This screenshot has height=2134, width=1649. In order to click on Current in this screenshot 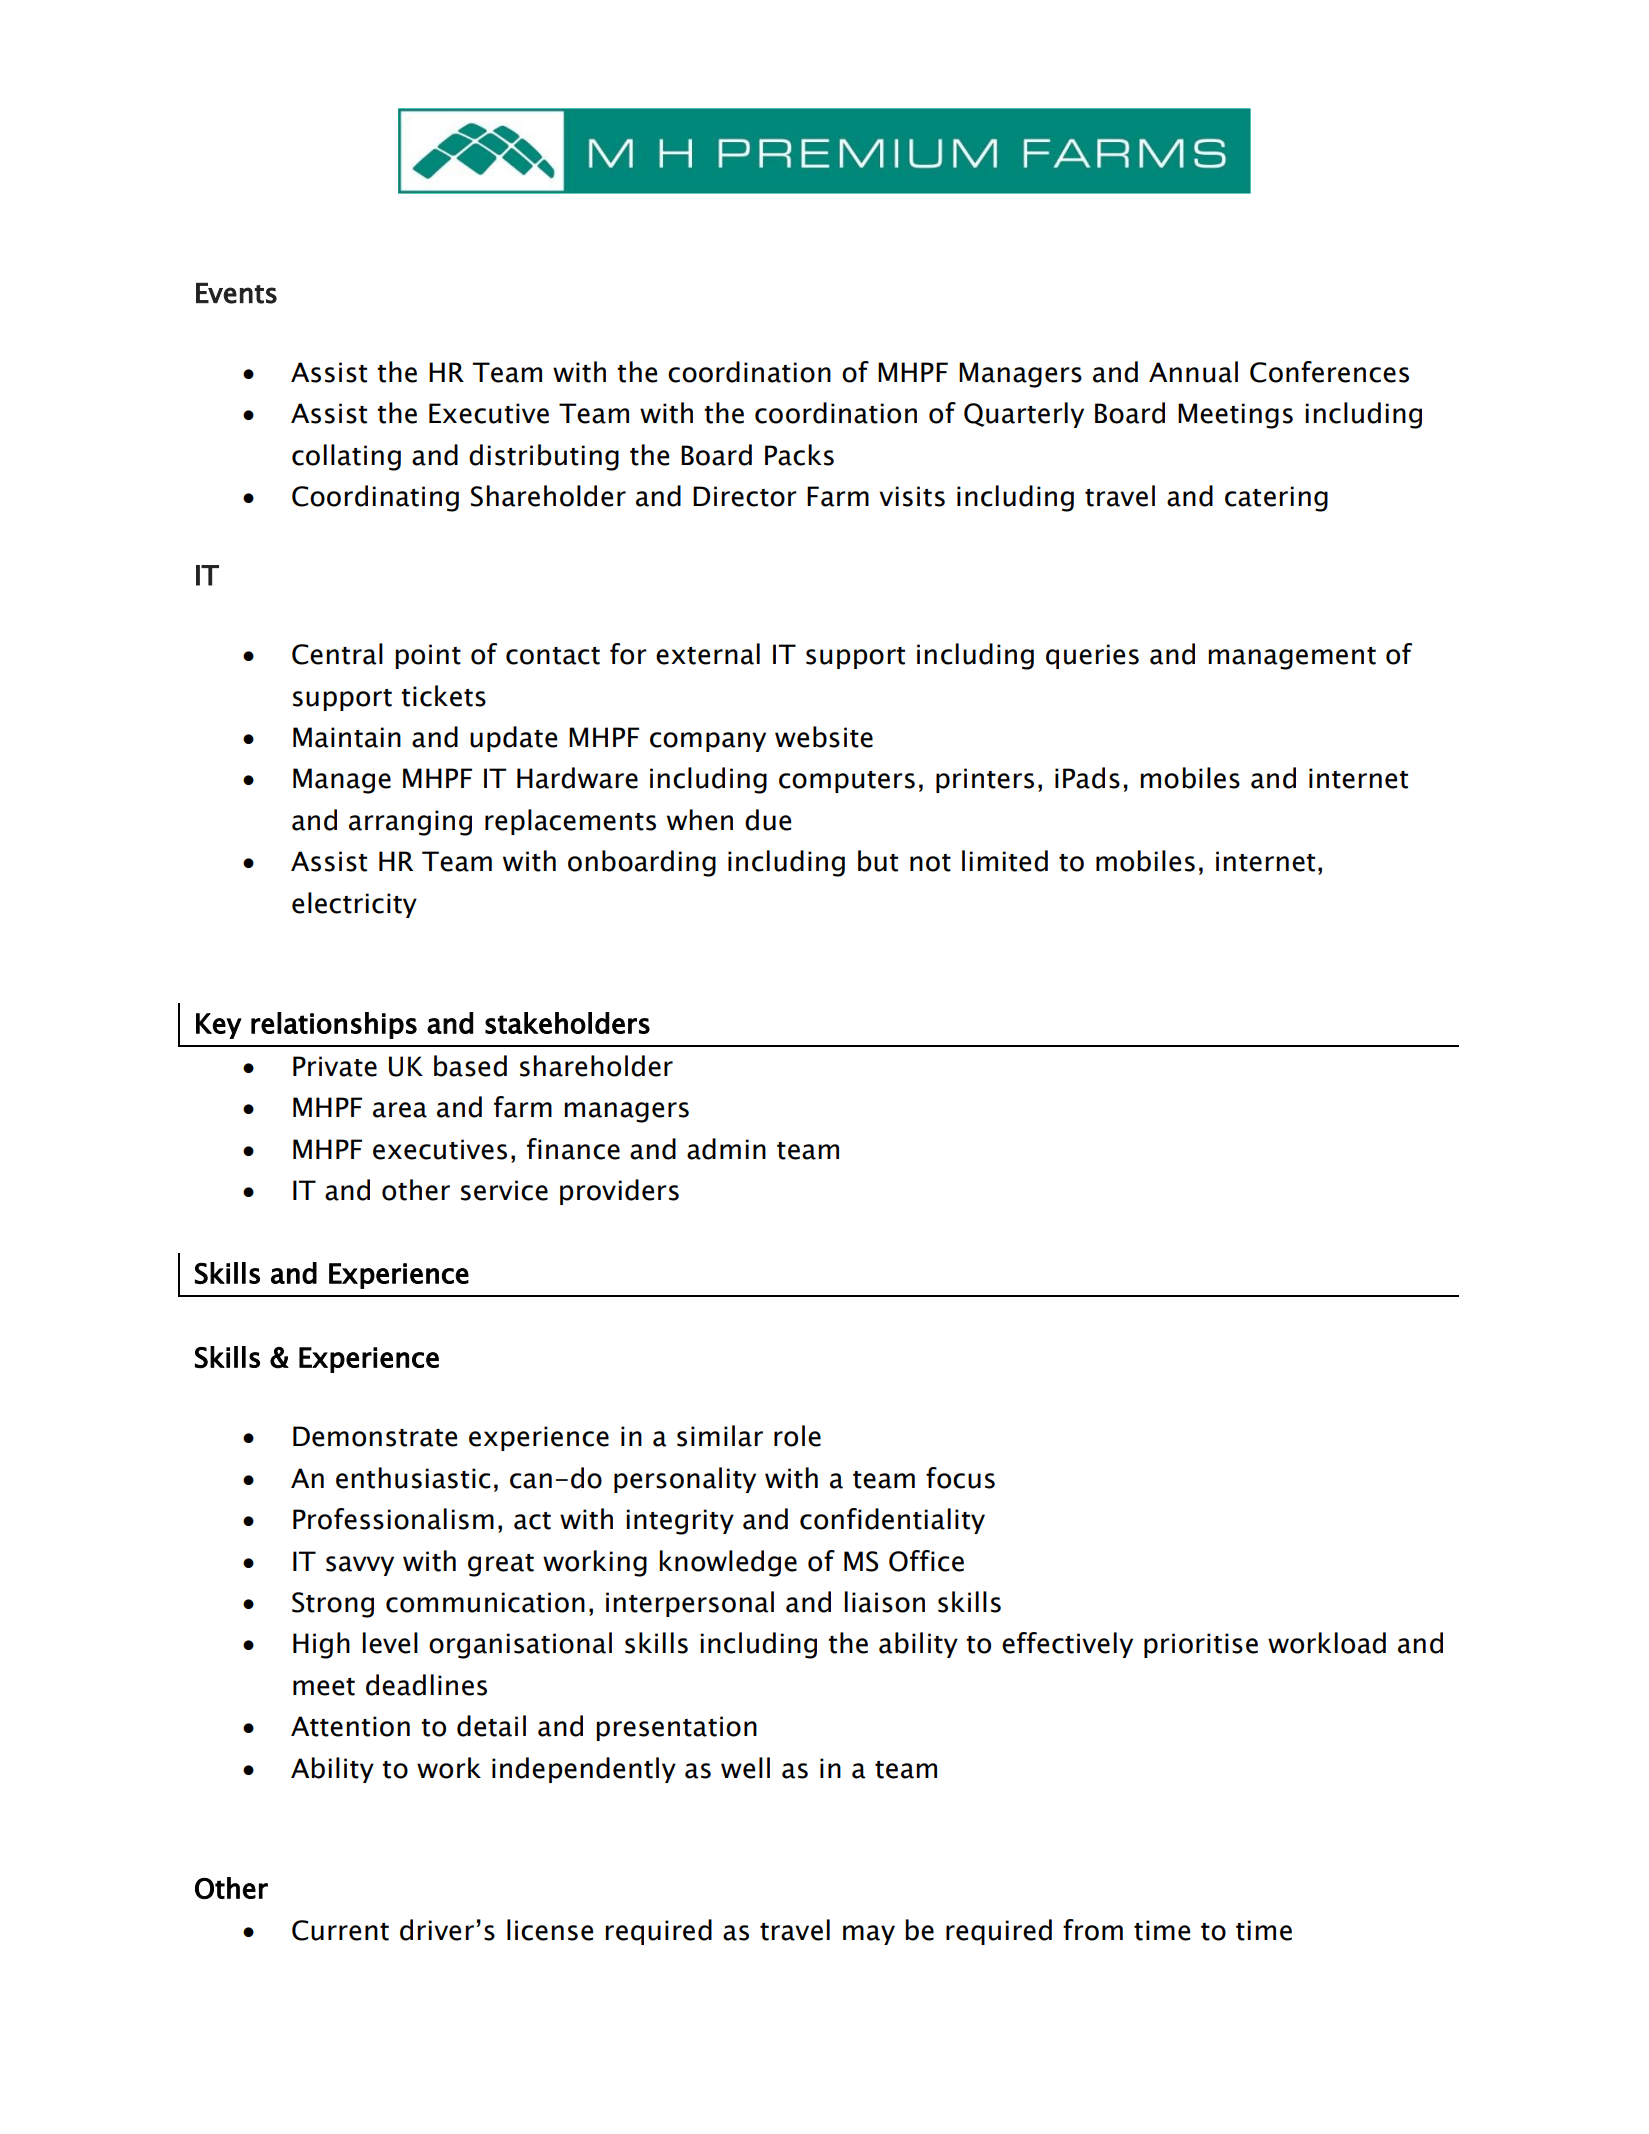, I will do `click(340, 1930)`.
